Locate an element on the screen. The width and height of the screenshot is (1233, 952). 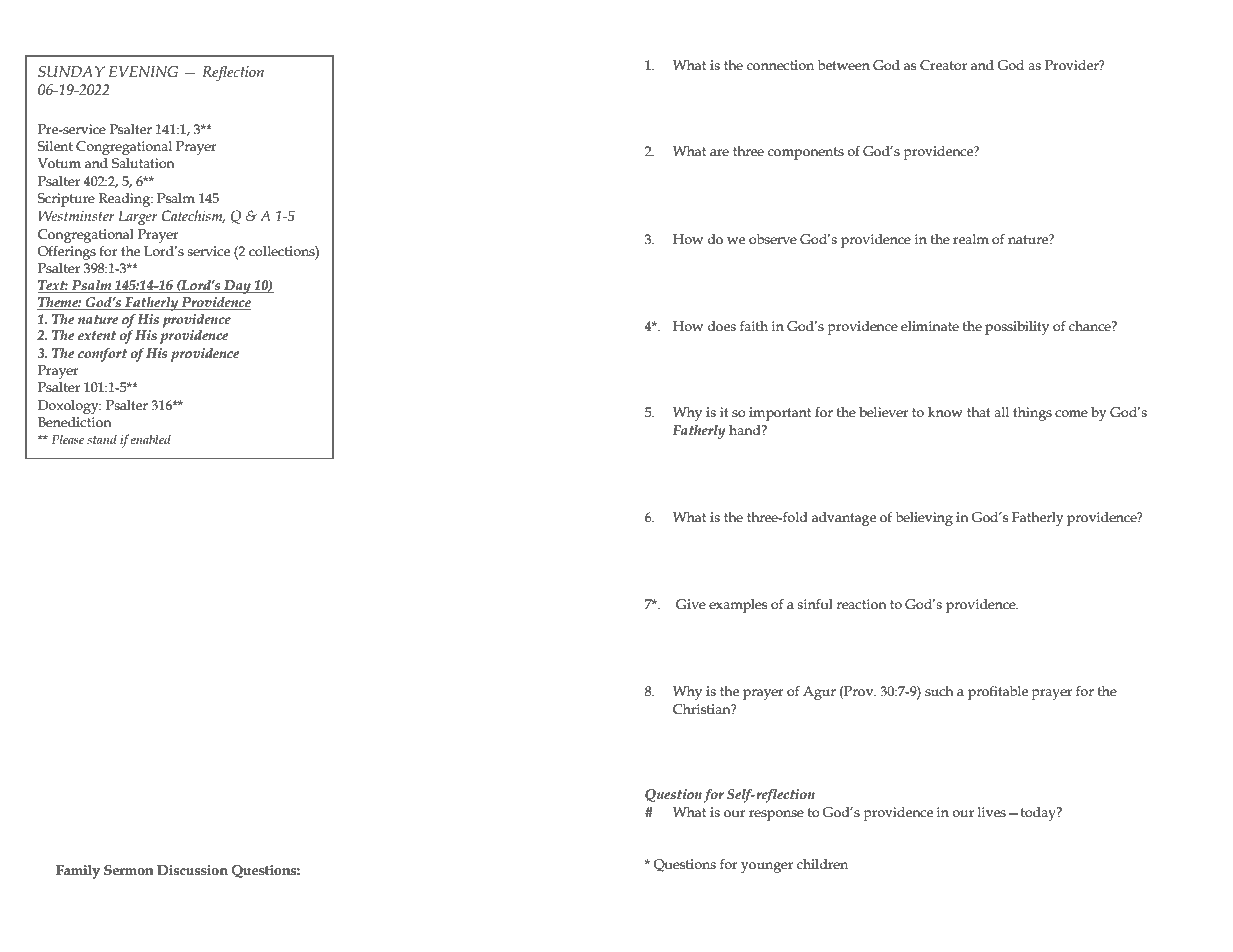
EVENING is located at coordinates (143, 72).
